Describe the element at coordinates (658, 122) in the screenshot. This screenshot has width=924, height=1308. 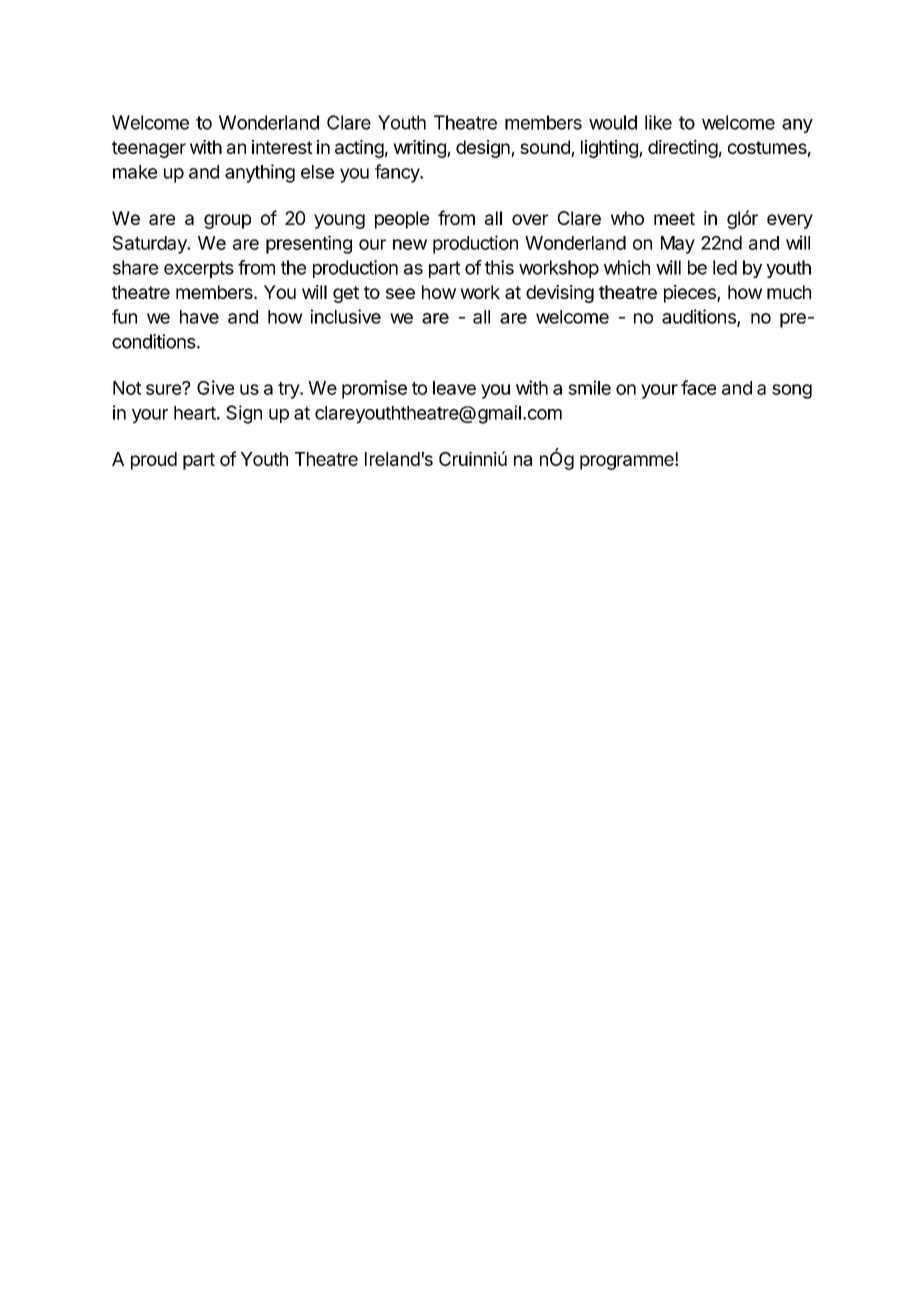
I see `like` at that location.
